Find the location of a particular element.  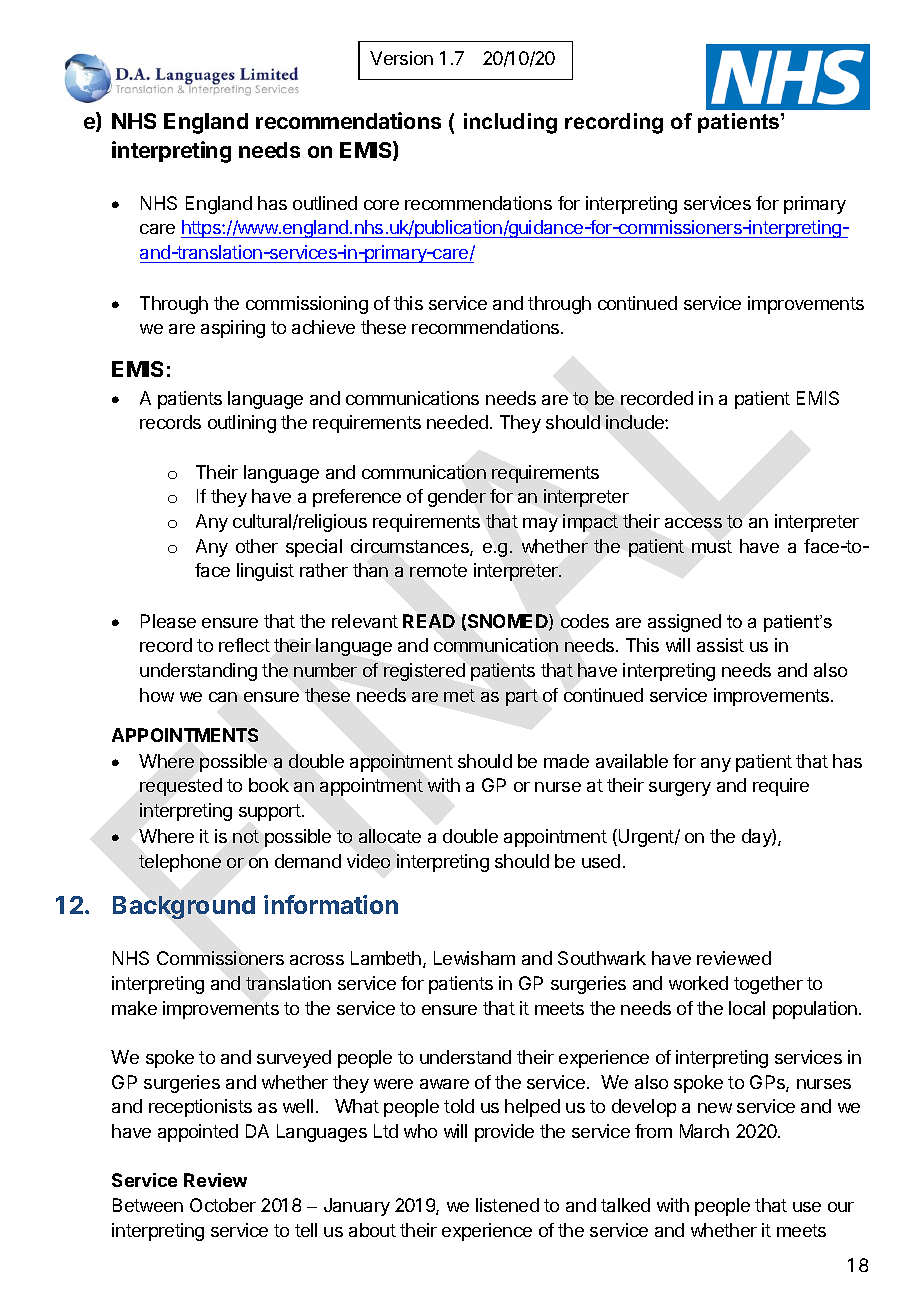

outlined is located at coordinates (325, 203).
